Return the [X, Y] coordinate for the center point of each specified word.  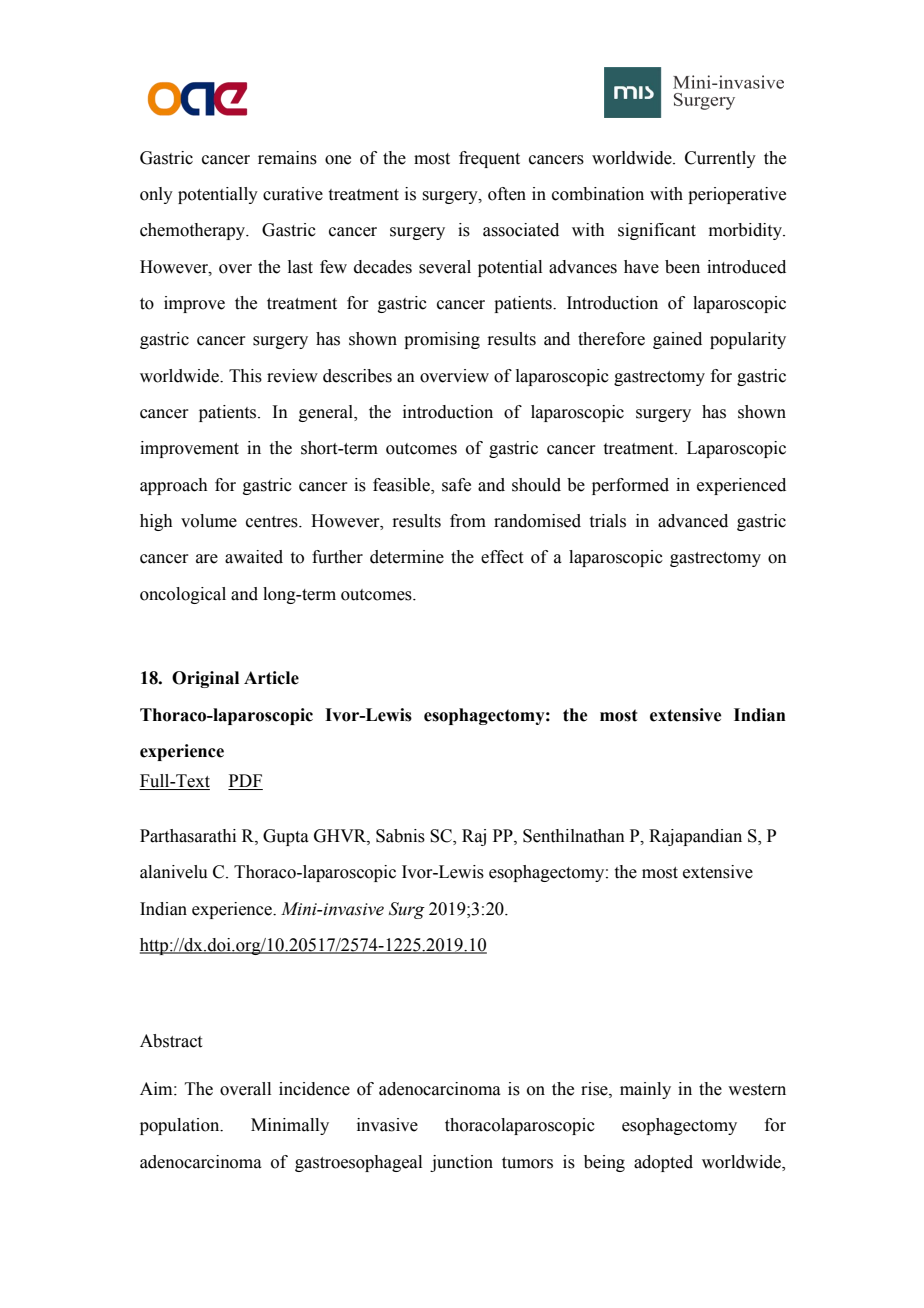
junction [461, 1163]
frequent [489, 159]
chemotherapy [194, 231]
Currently [720, 159]
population [181, 1126]
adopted [663, 1163]
